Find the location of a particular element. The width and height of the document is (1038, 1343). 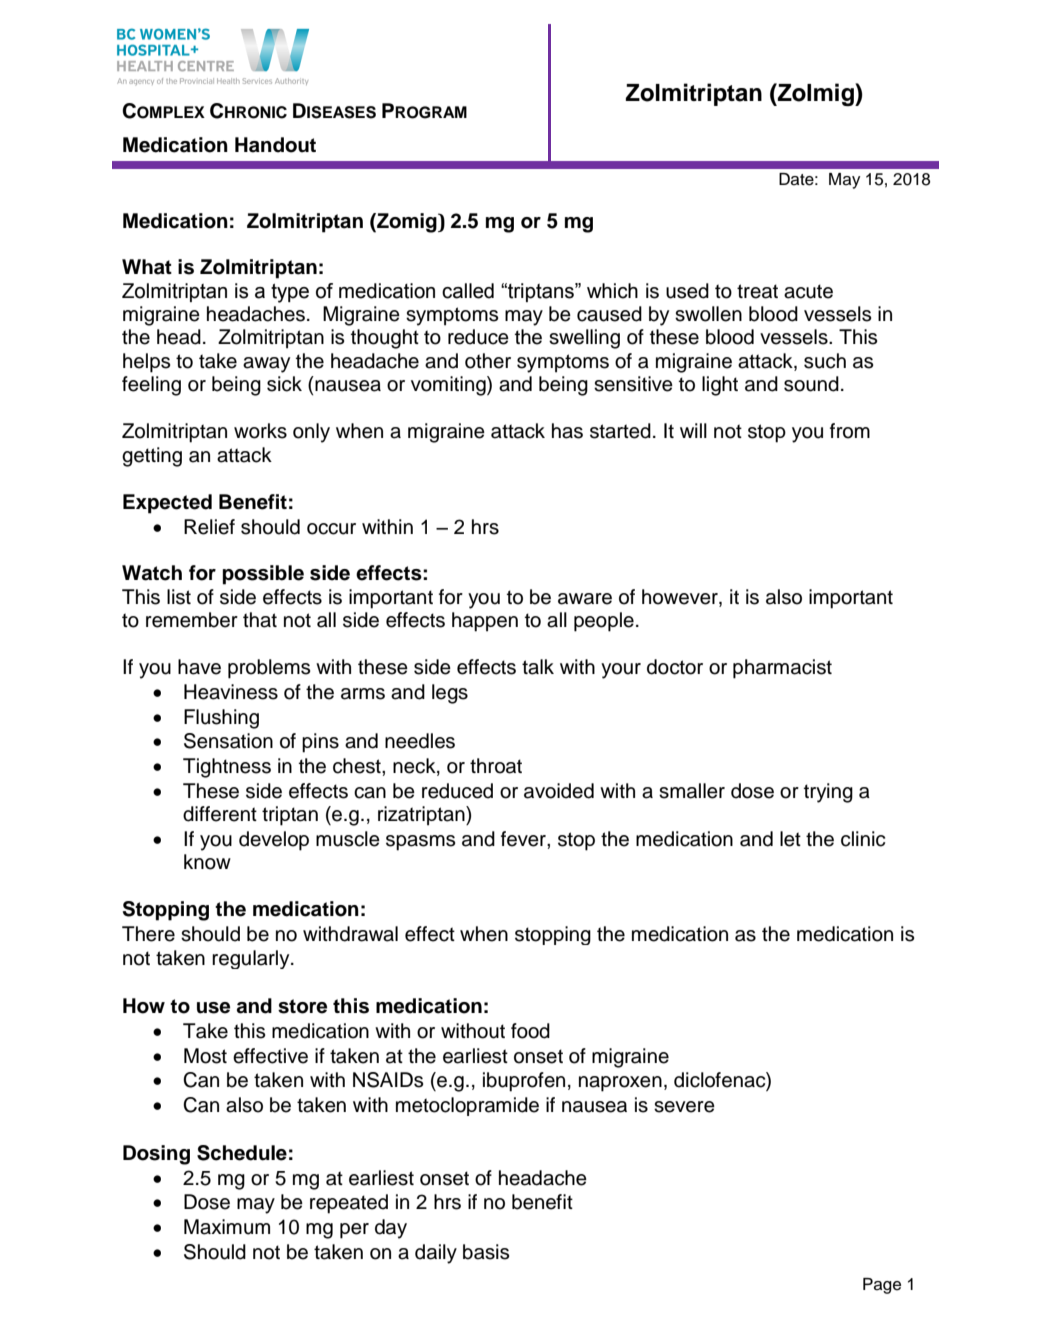

acute is located at coordinates (808, 291).
